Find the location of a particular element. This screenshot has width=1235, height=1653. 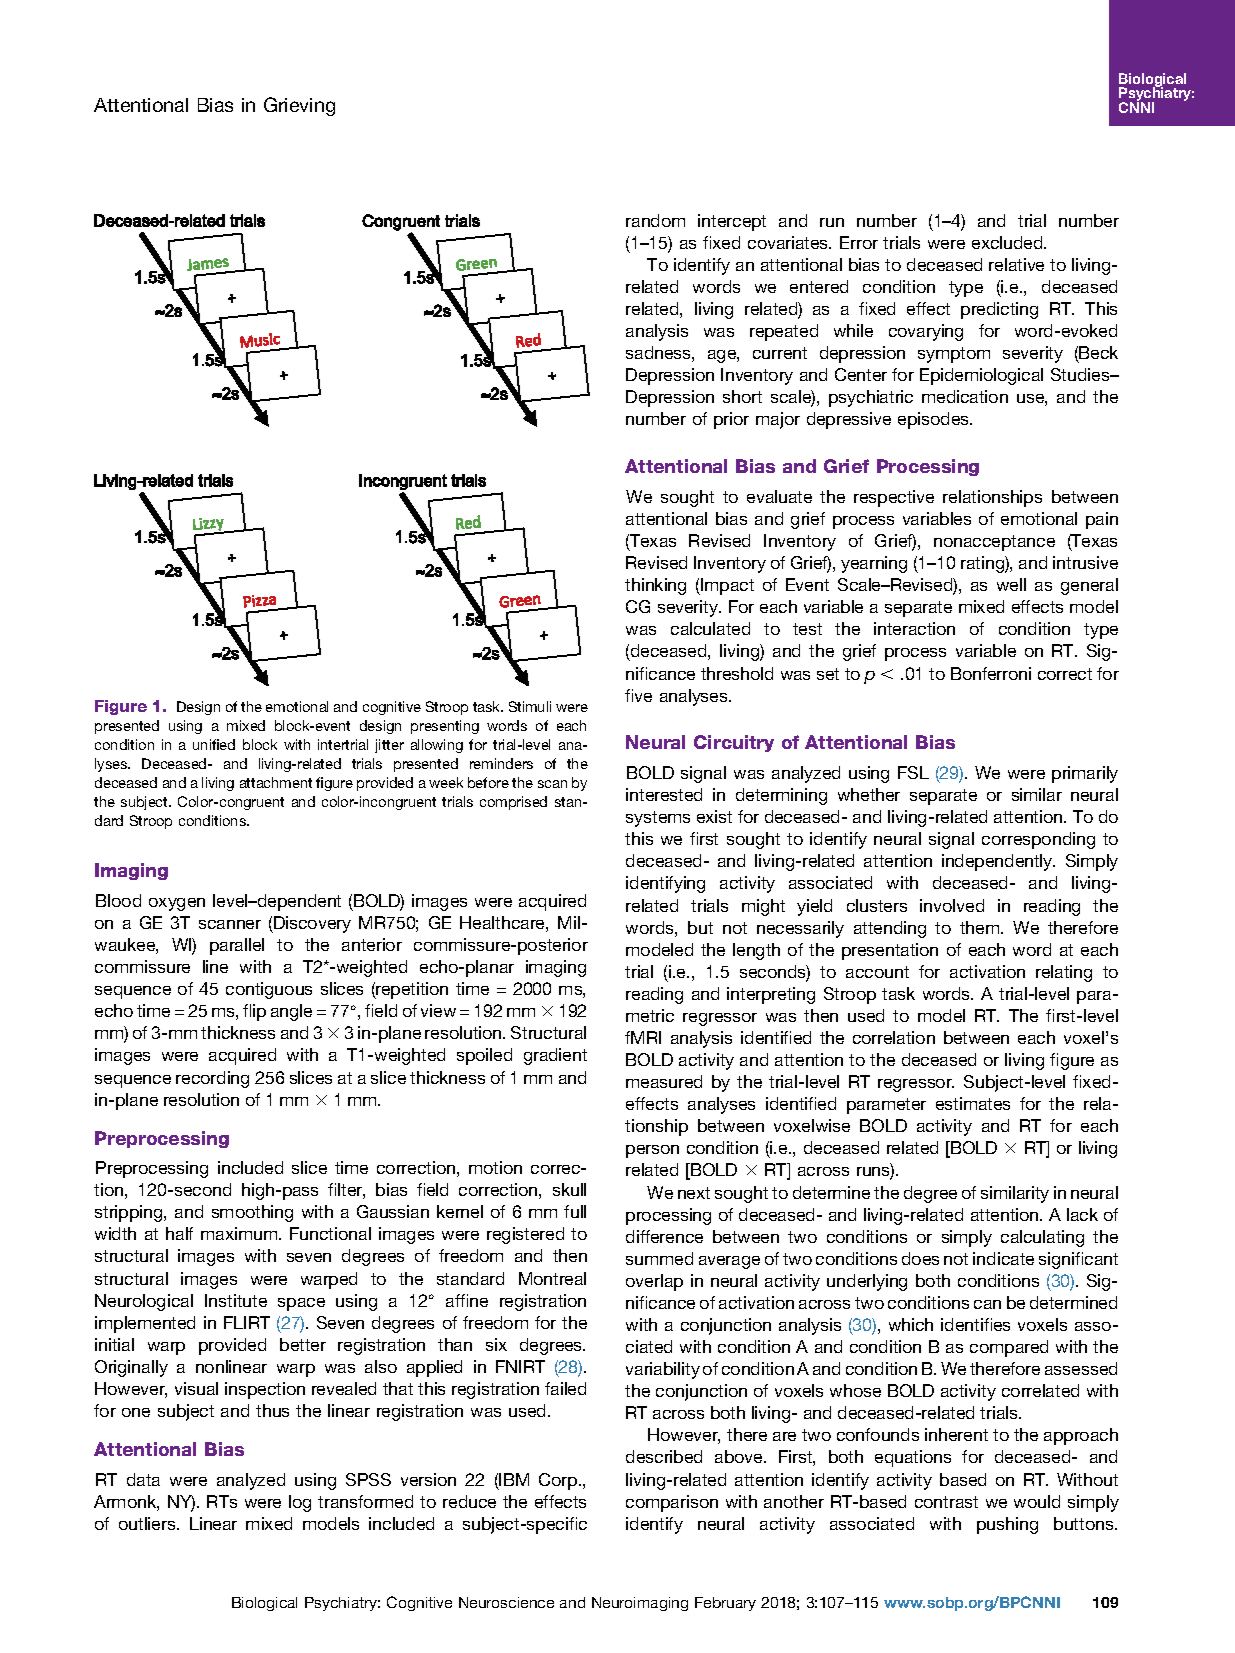

pushing is located at coordinates (1007, 1525).
